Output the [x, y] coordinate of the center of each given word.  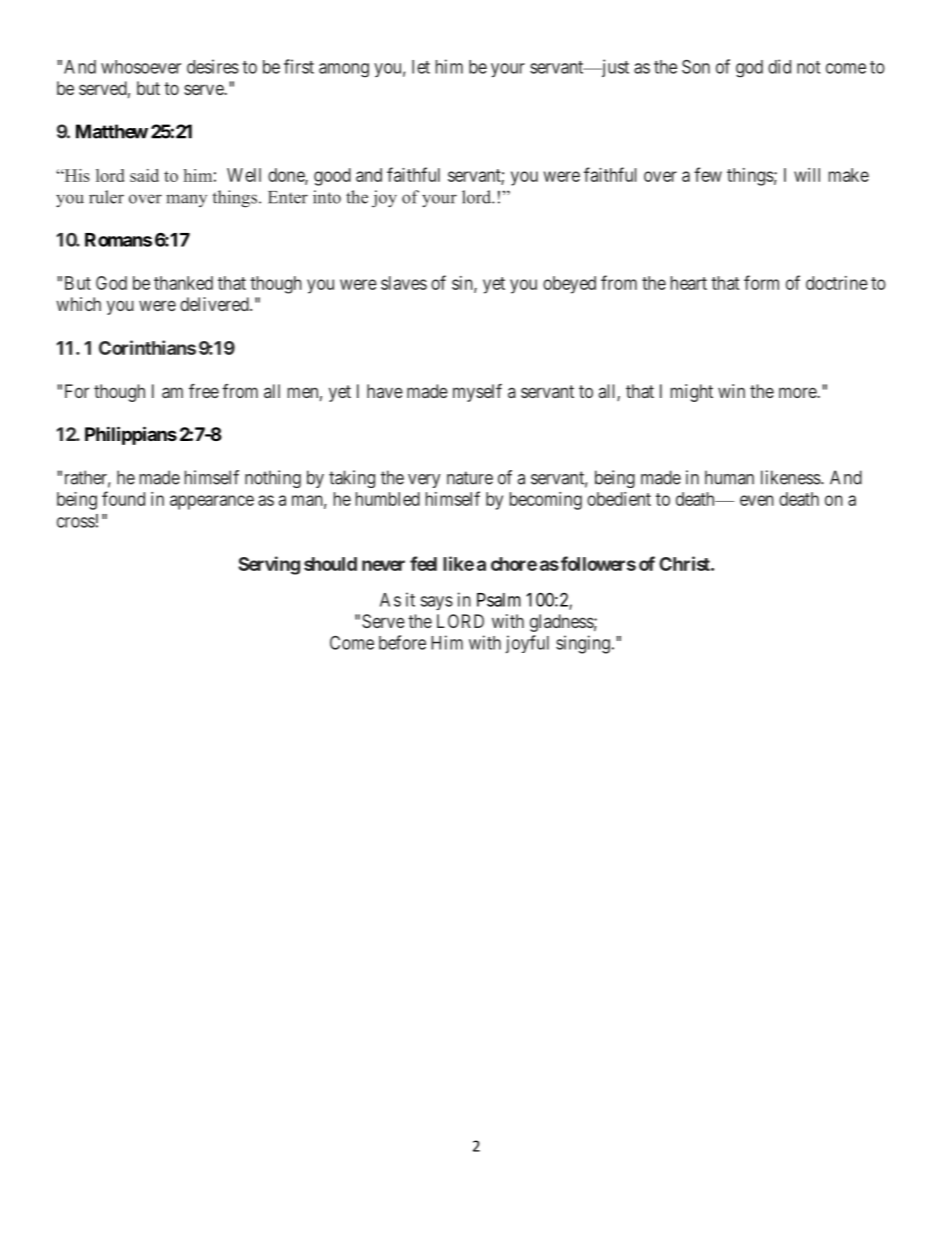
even [757, 500]
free [204, 391]
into [327, 197]
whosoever [141, 67]
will [807, 175]
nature [470, 478]
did [779, 66]
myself [477, 393]
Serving [269, 565]
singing [583, 644]
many [186, 200]
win [731, 391]
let [421, 67]
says [437, 603]
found [123, 498]
